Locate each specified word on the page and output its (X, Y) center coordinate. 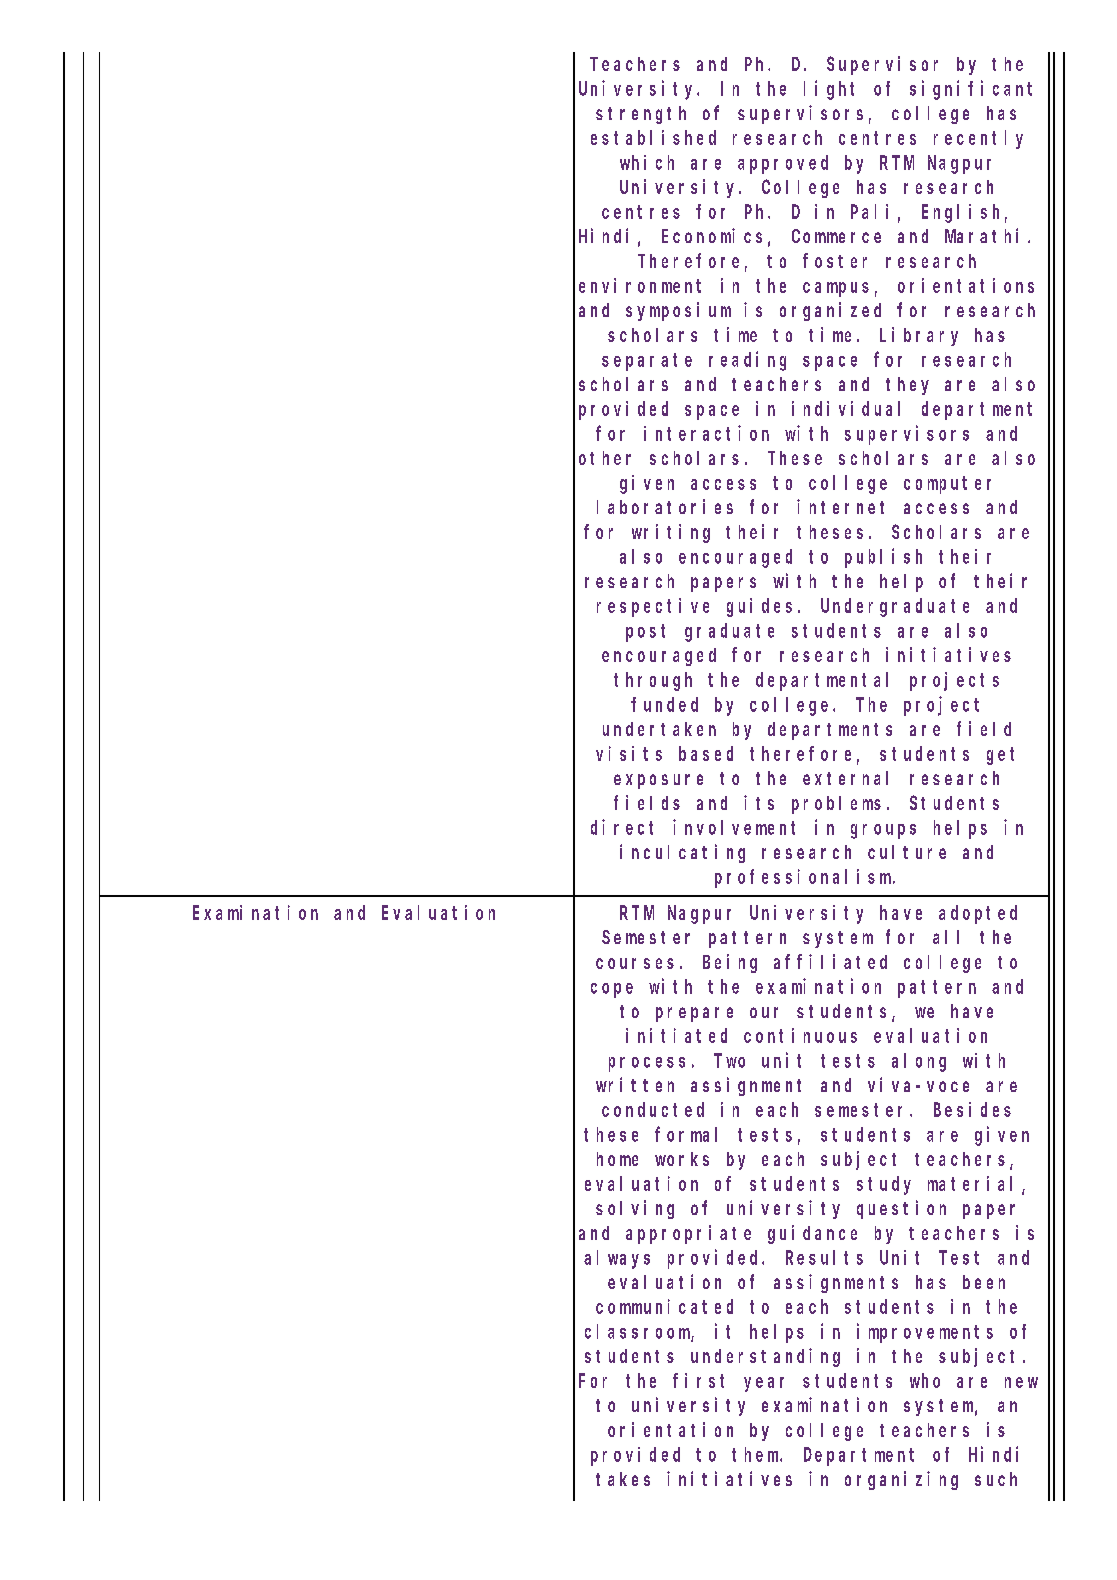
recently (978, 139)
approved (783, 164)
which (647, 162)
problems (836, 805)
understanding (765, 1357)
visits (629, 753)
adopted (978, 914)
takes (623, 1479)
